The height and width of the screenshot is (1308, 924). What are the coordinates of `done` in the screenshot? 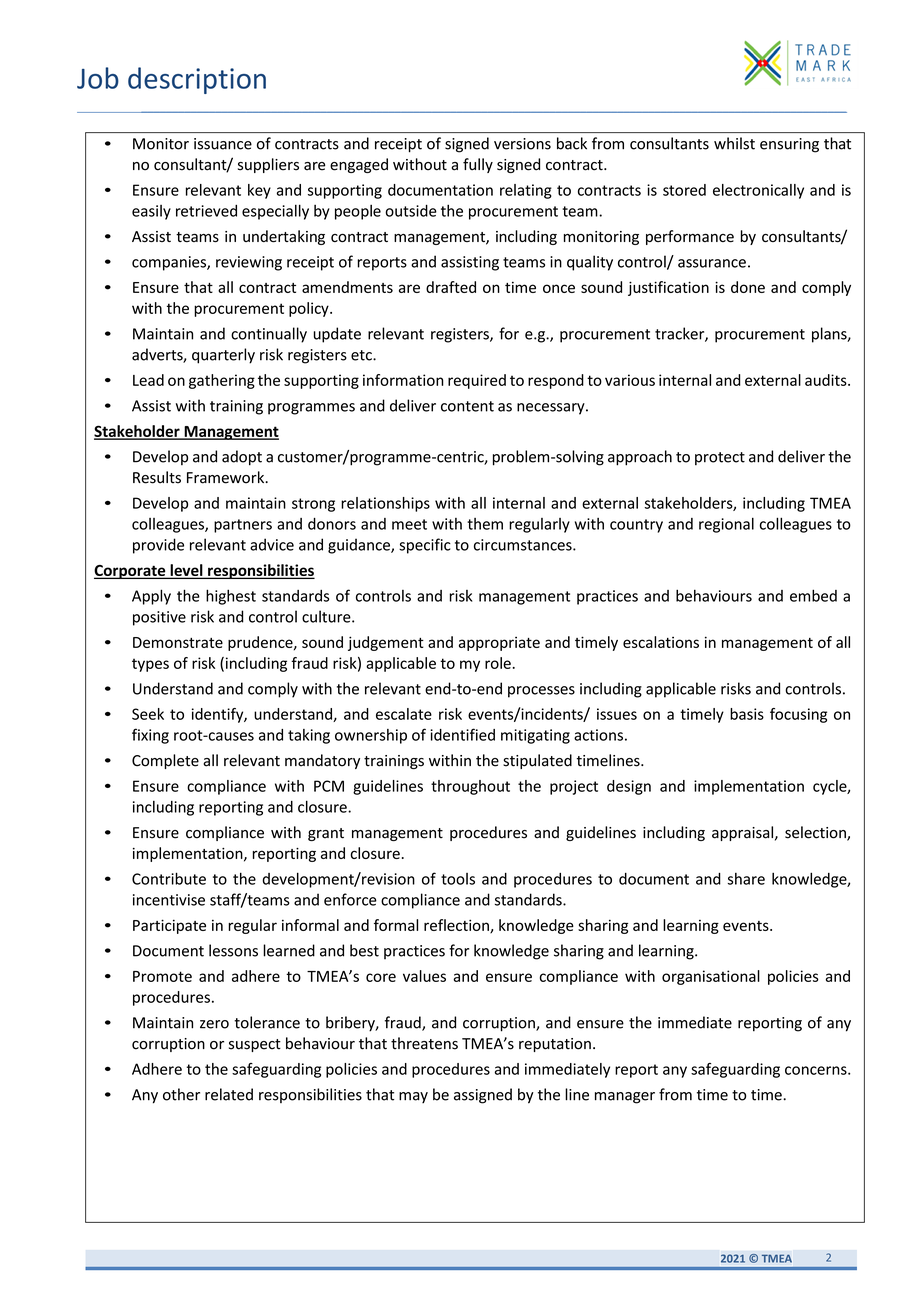 It's located at (748, 287).
